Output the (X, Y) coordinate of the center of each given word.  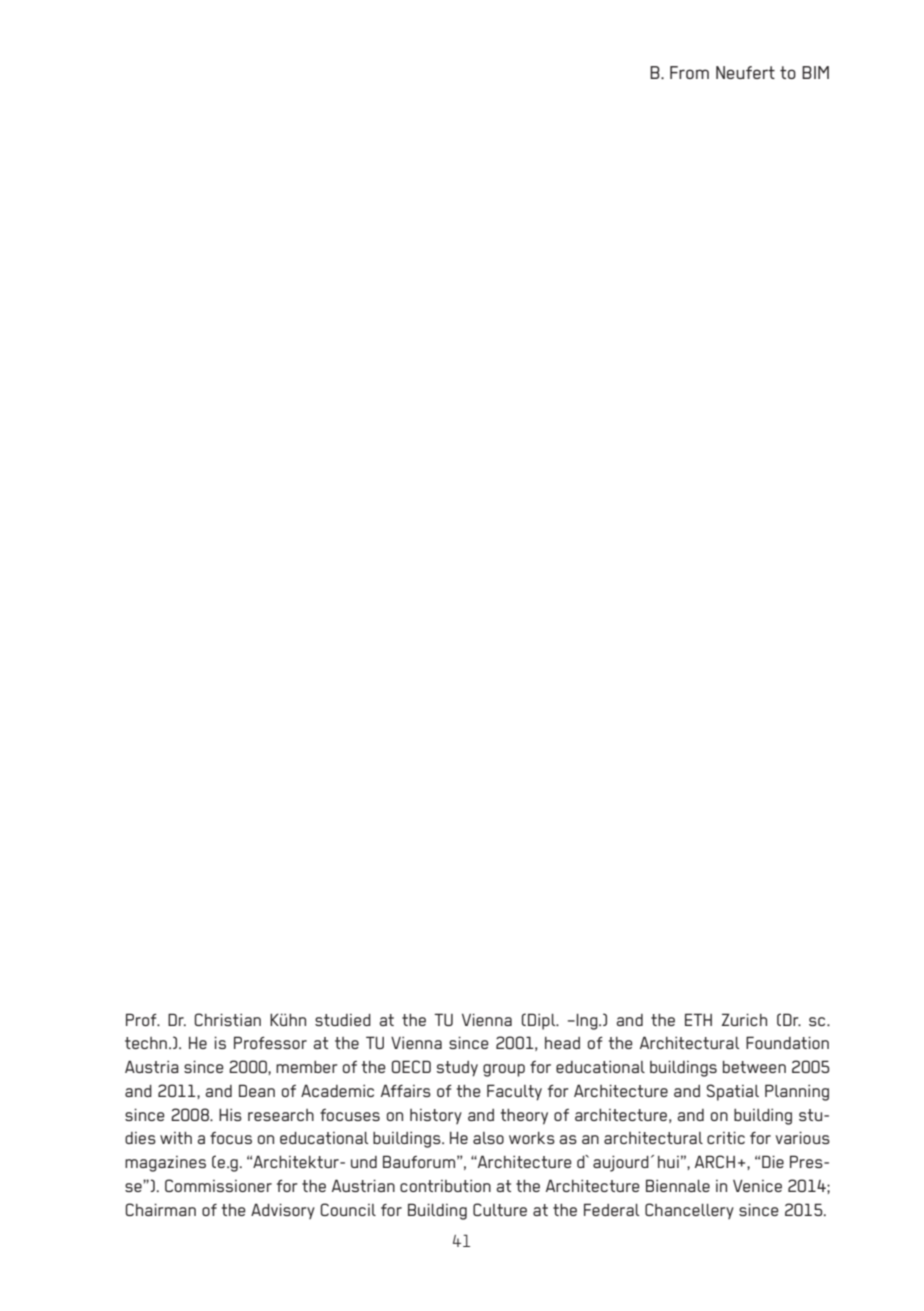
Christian (227, 1019)
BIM (815, 72)
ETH (698, 1019)
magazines (165, 1164)
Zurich (744, 1019)
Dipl (543, 1021)
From (689, 72)
